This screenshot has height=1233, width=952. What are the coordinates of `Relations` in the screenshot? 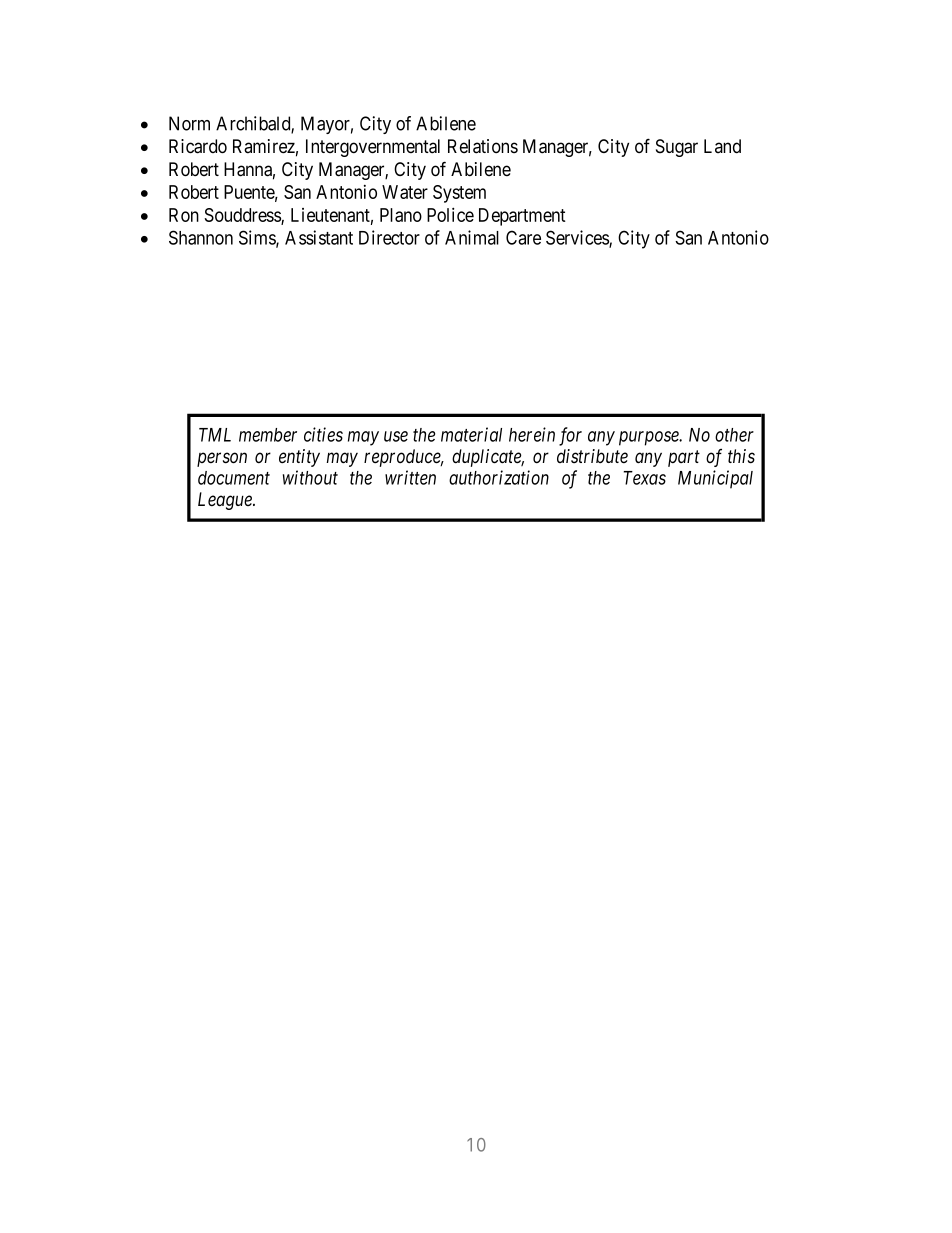 It's located at (483, 146).
